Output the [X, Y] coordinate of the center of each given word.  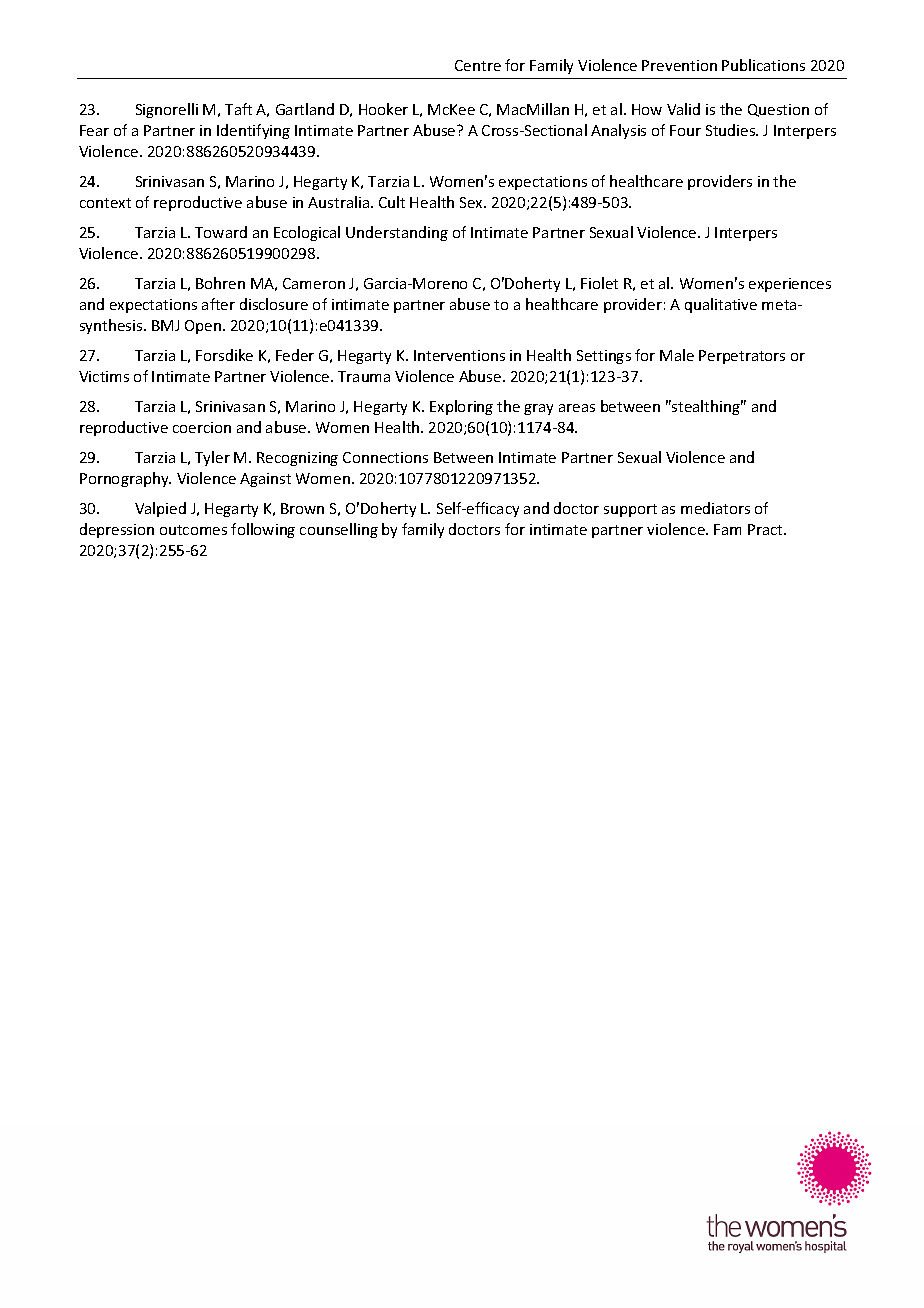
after [218, 304]
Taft [238, 109]
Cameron [314, 283]
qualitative [721, 305]
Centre [478, 65]
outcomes [193, 530]
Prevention [679, 65]
